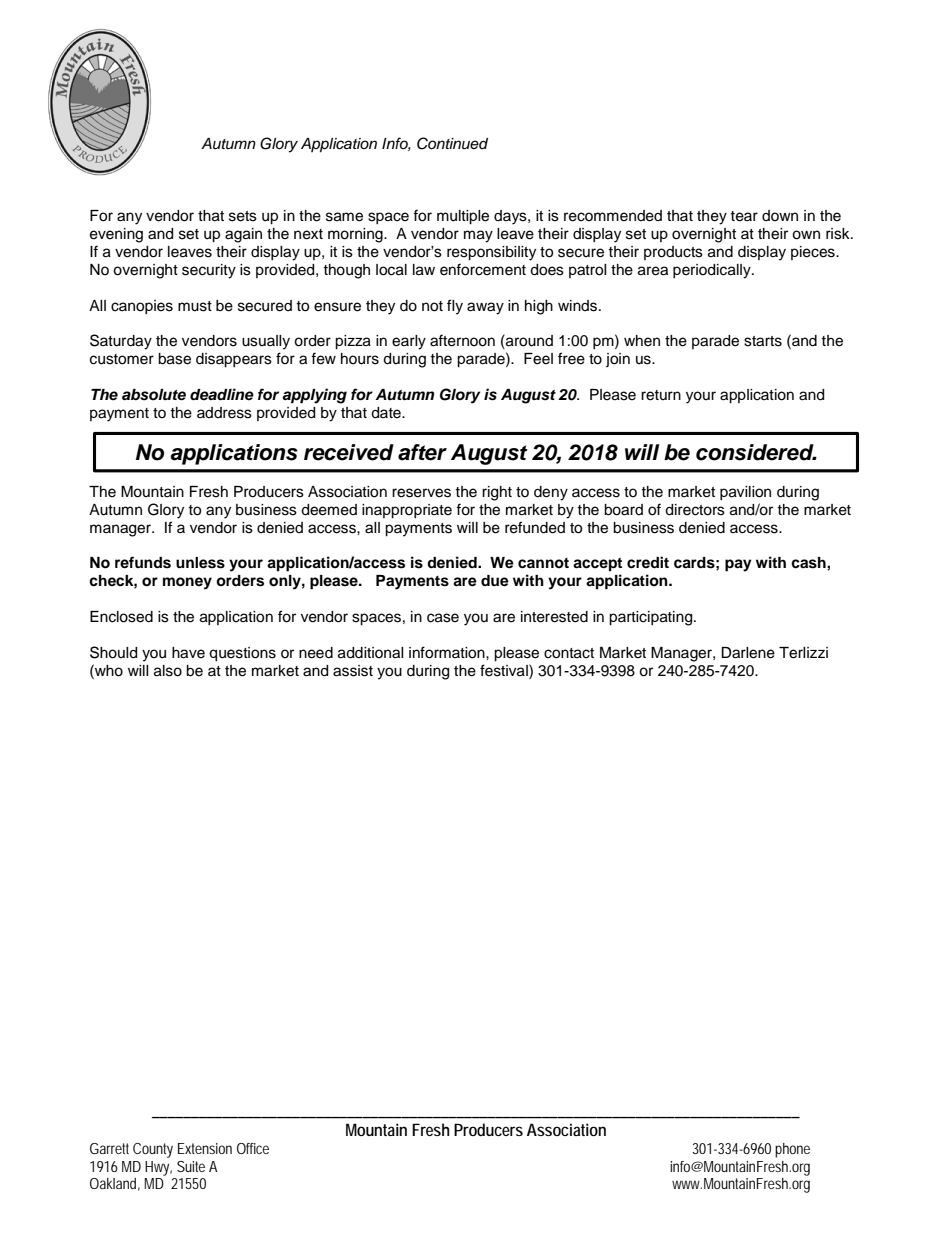 The height and width of the document is (1233, 952). What do you see at coordinates (792, 1150) in the document?
I see `phone` at bounding box center [792, 1150].
